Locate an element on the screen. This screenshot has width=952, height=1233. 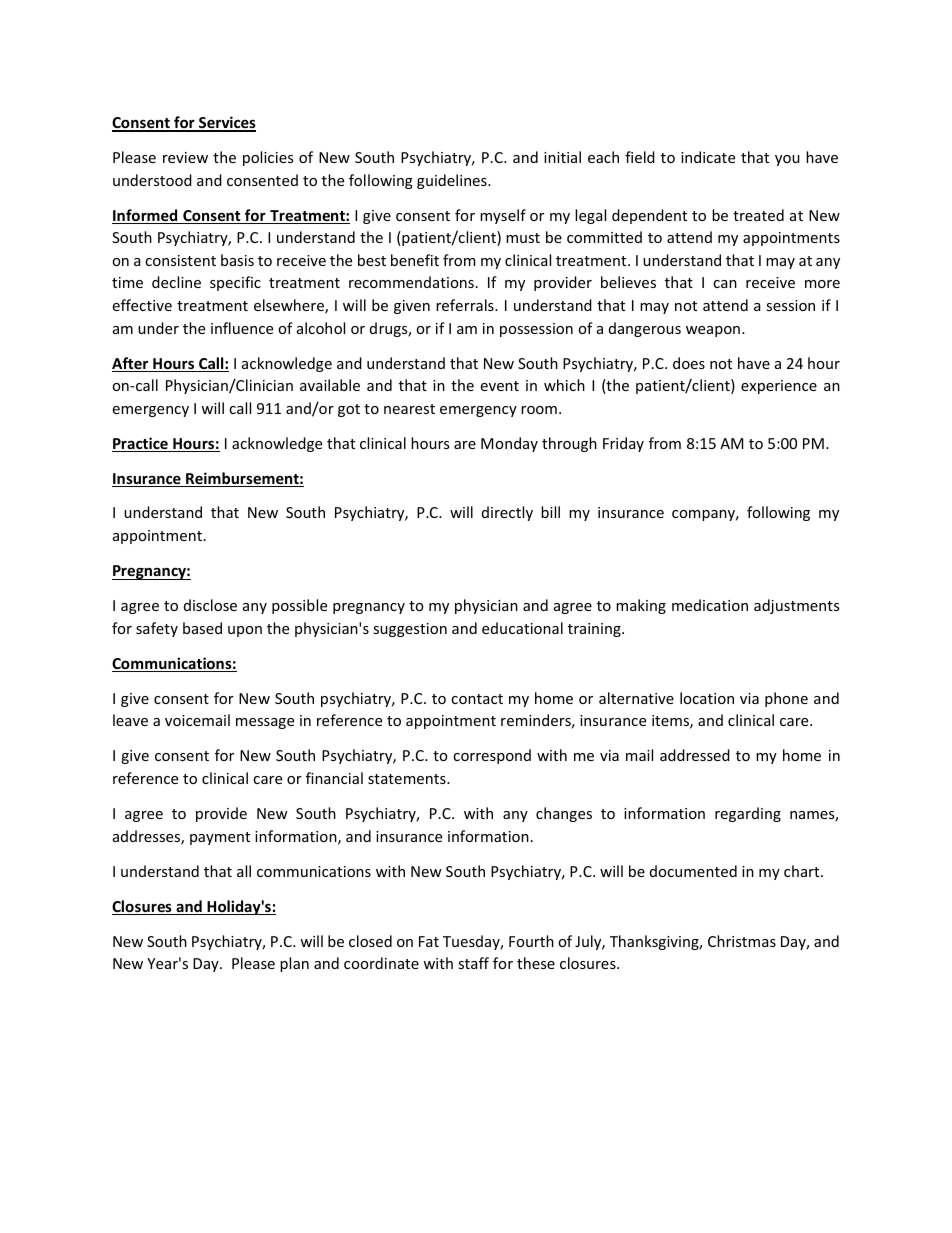
indicate is located at coordinates (708, 157).
